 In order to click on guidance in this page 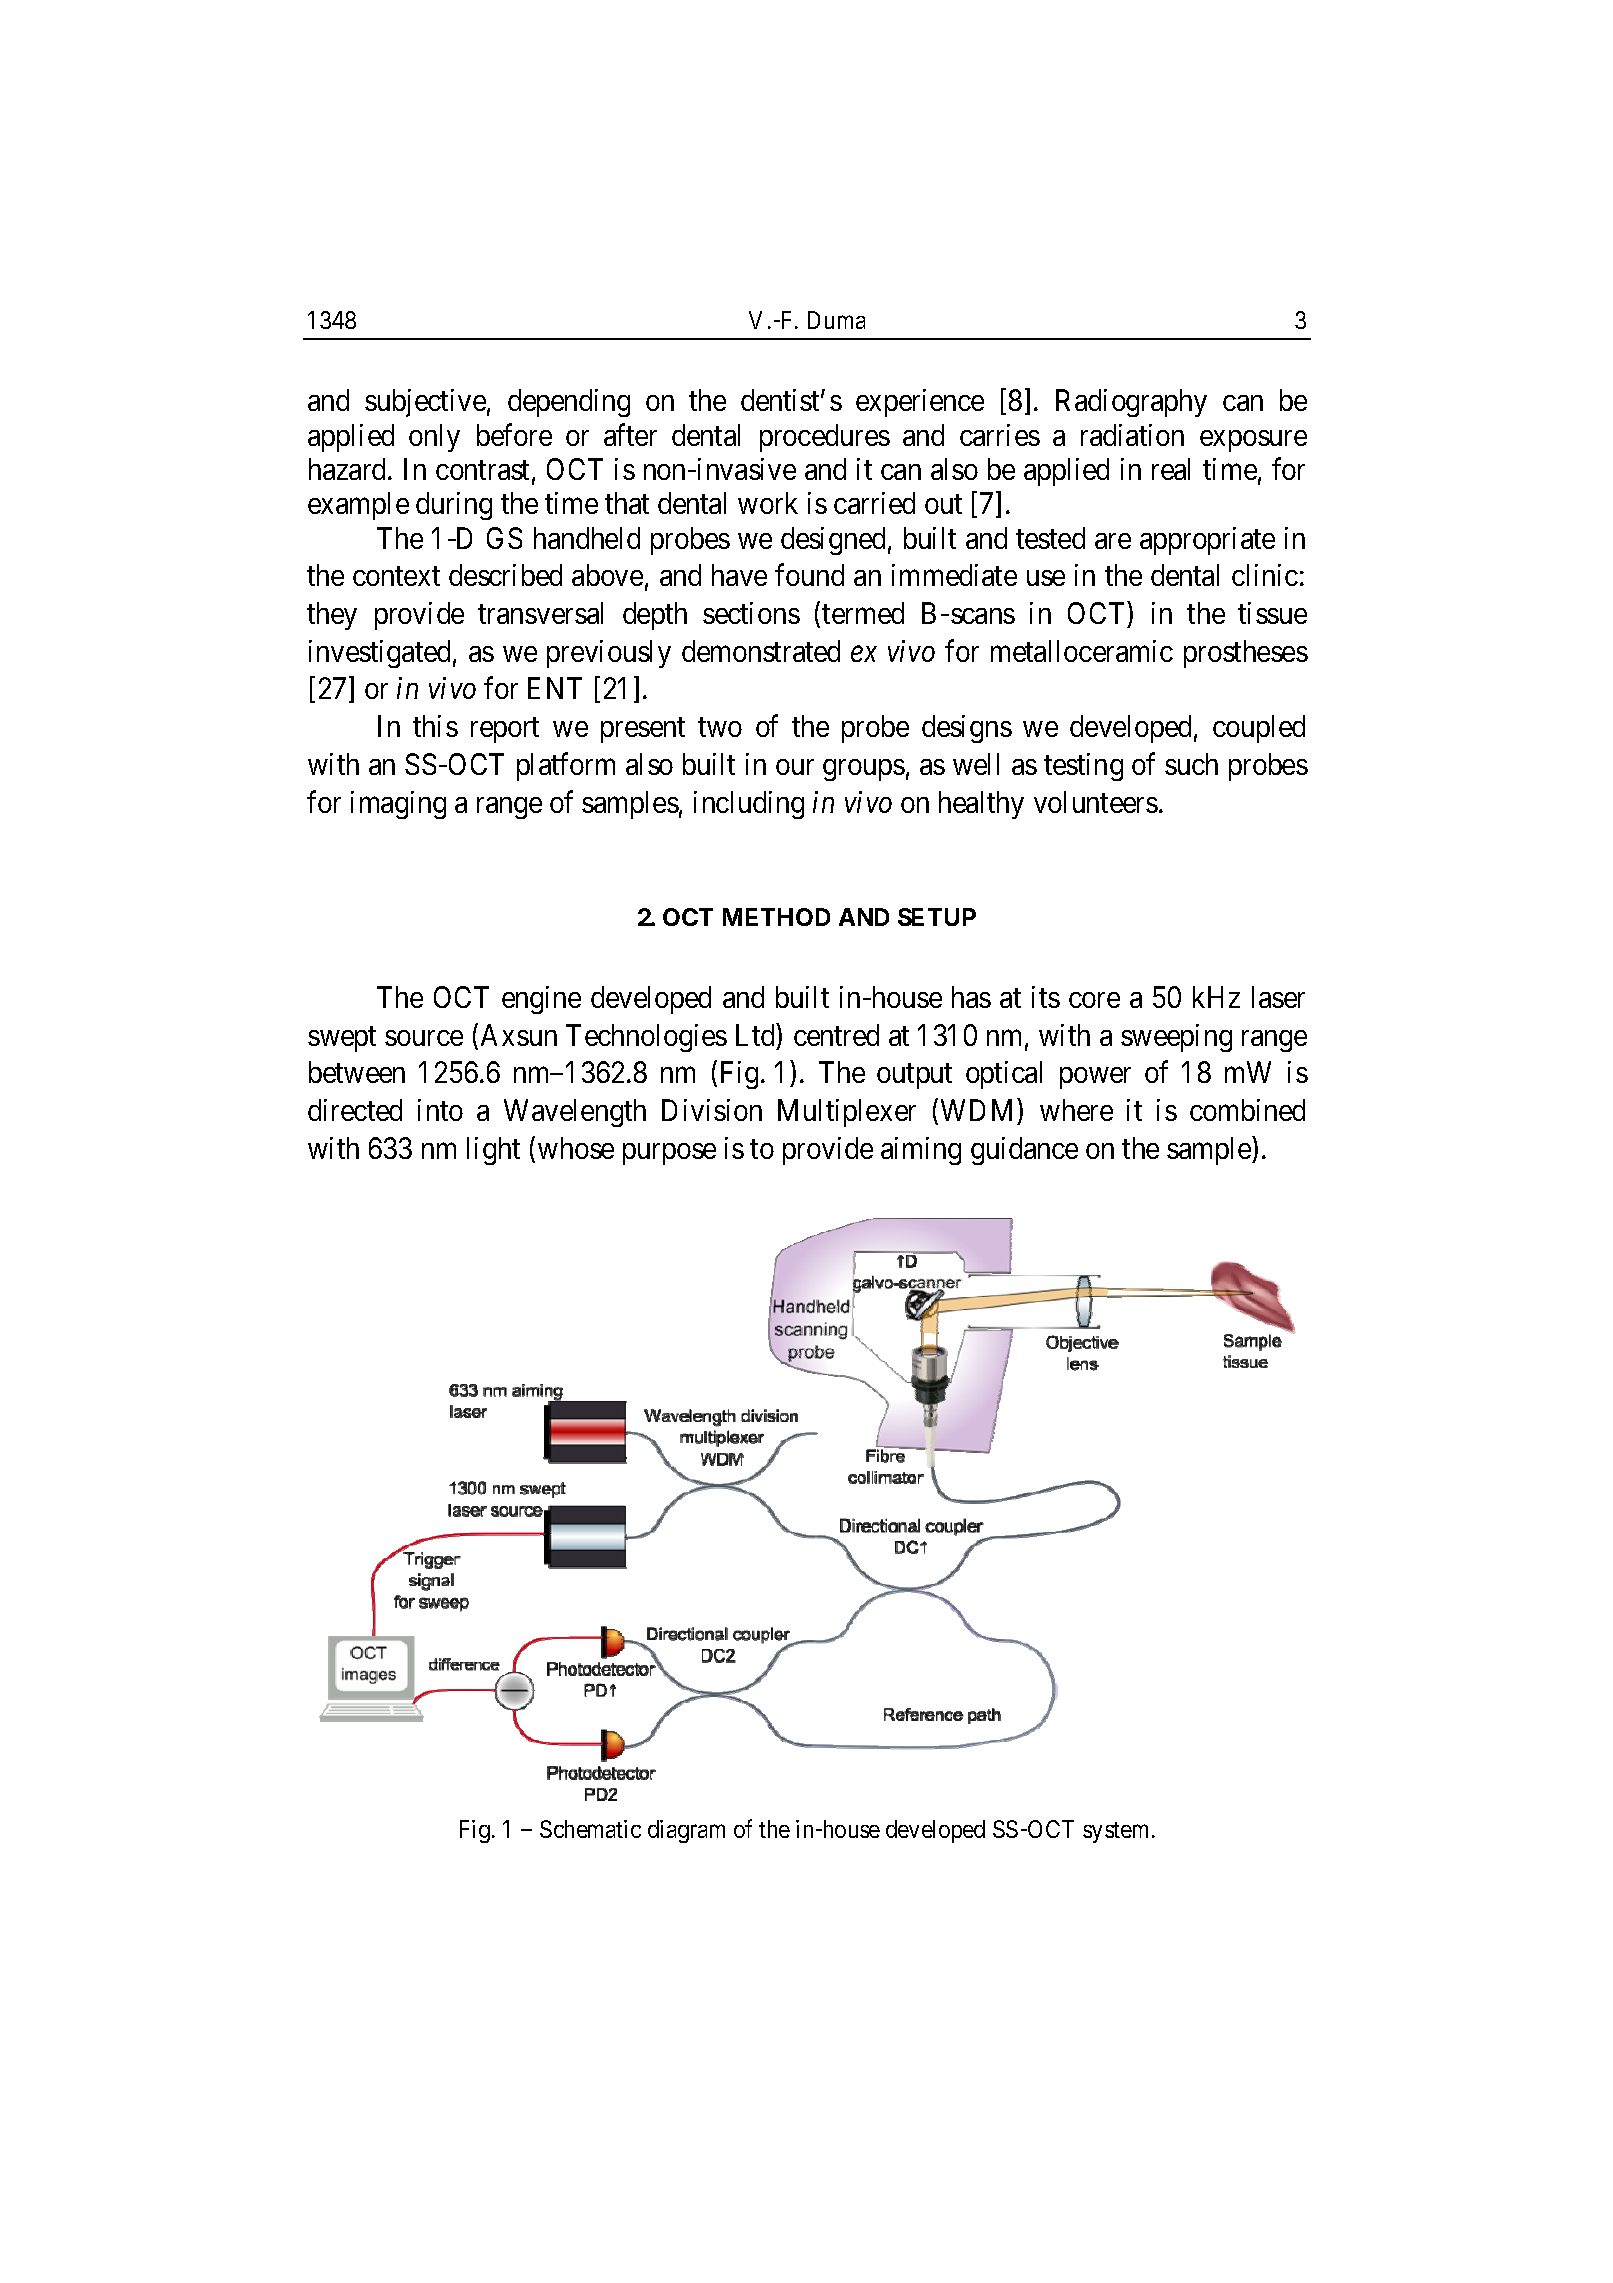, I will do `click(1024, 1151)`.
